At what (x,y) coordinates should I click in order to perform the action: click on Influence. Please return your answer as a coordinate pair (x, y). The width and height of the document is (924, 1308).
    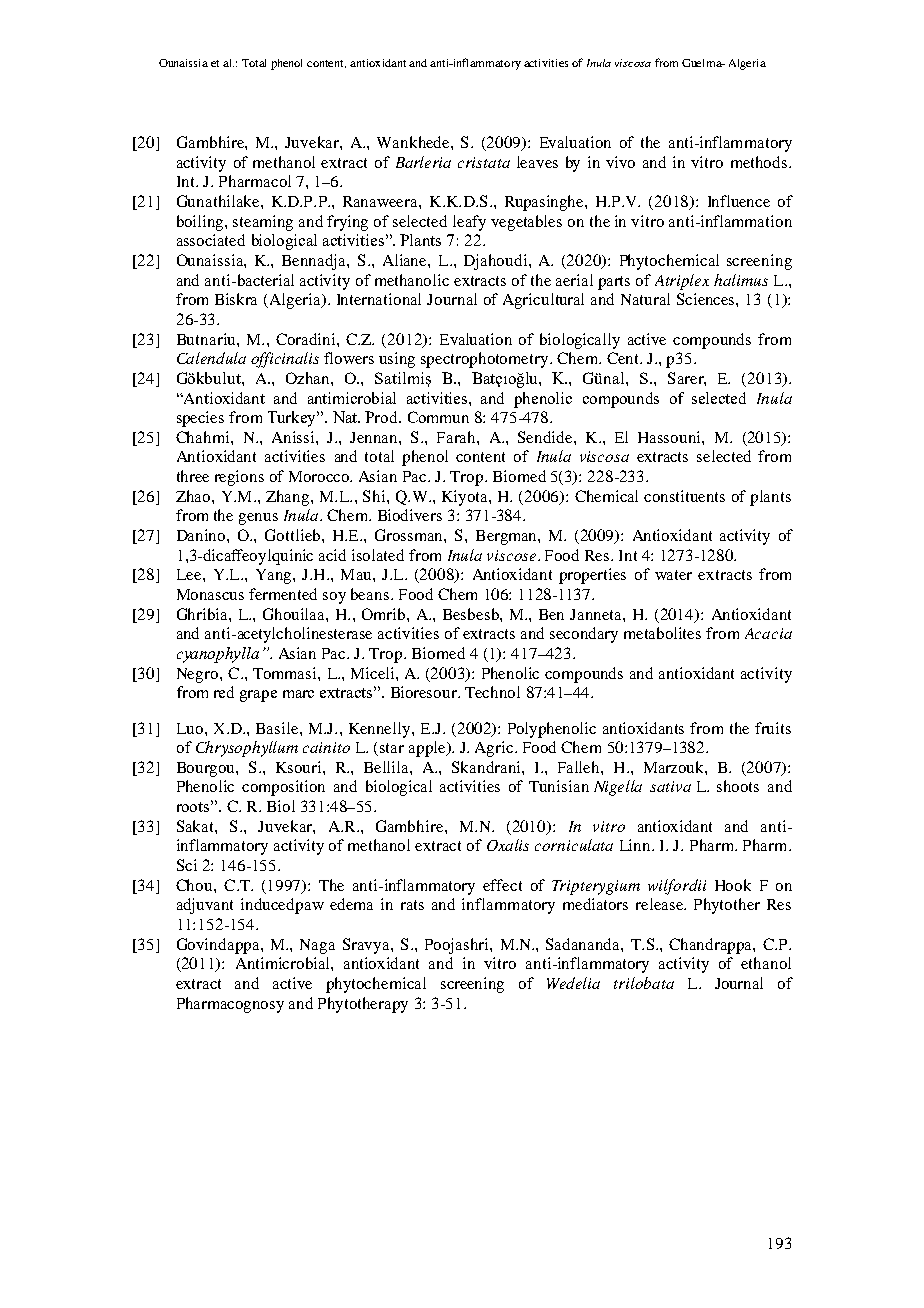
    Looking at the image, I should click on (739, 201).
